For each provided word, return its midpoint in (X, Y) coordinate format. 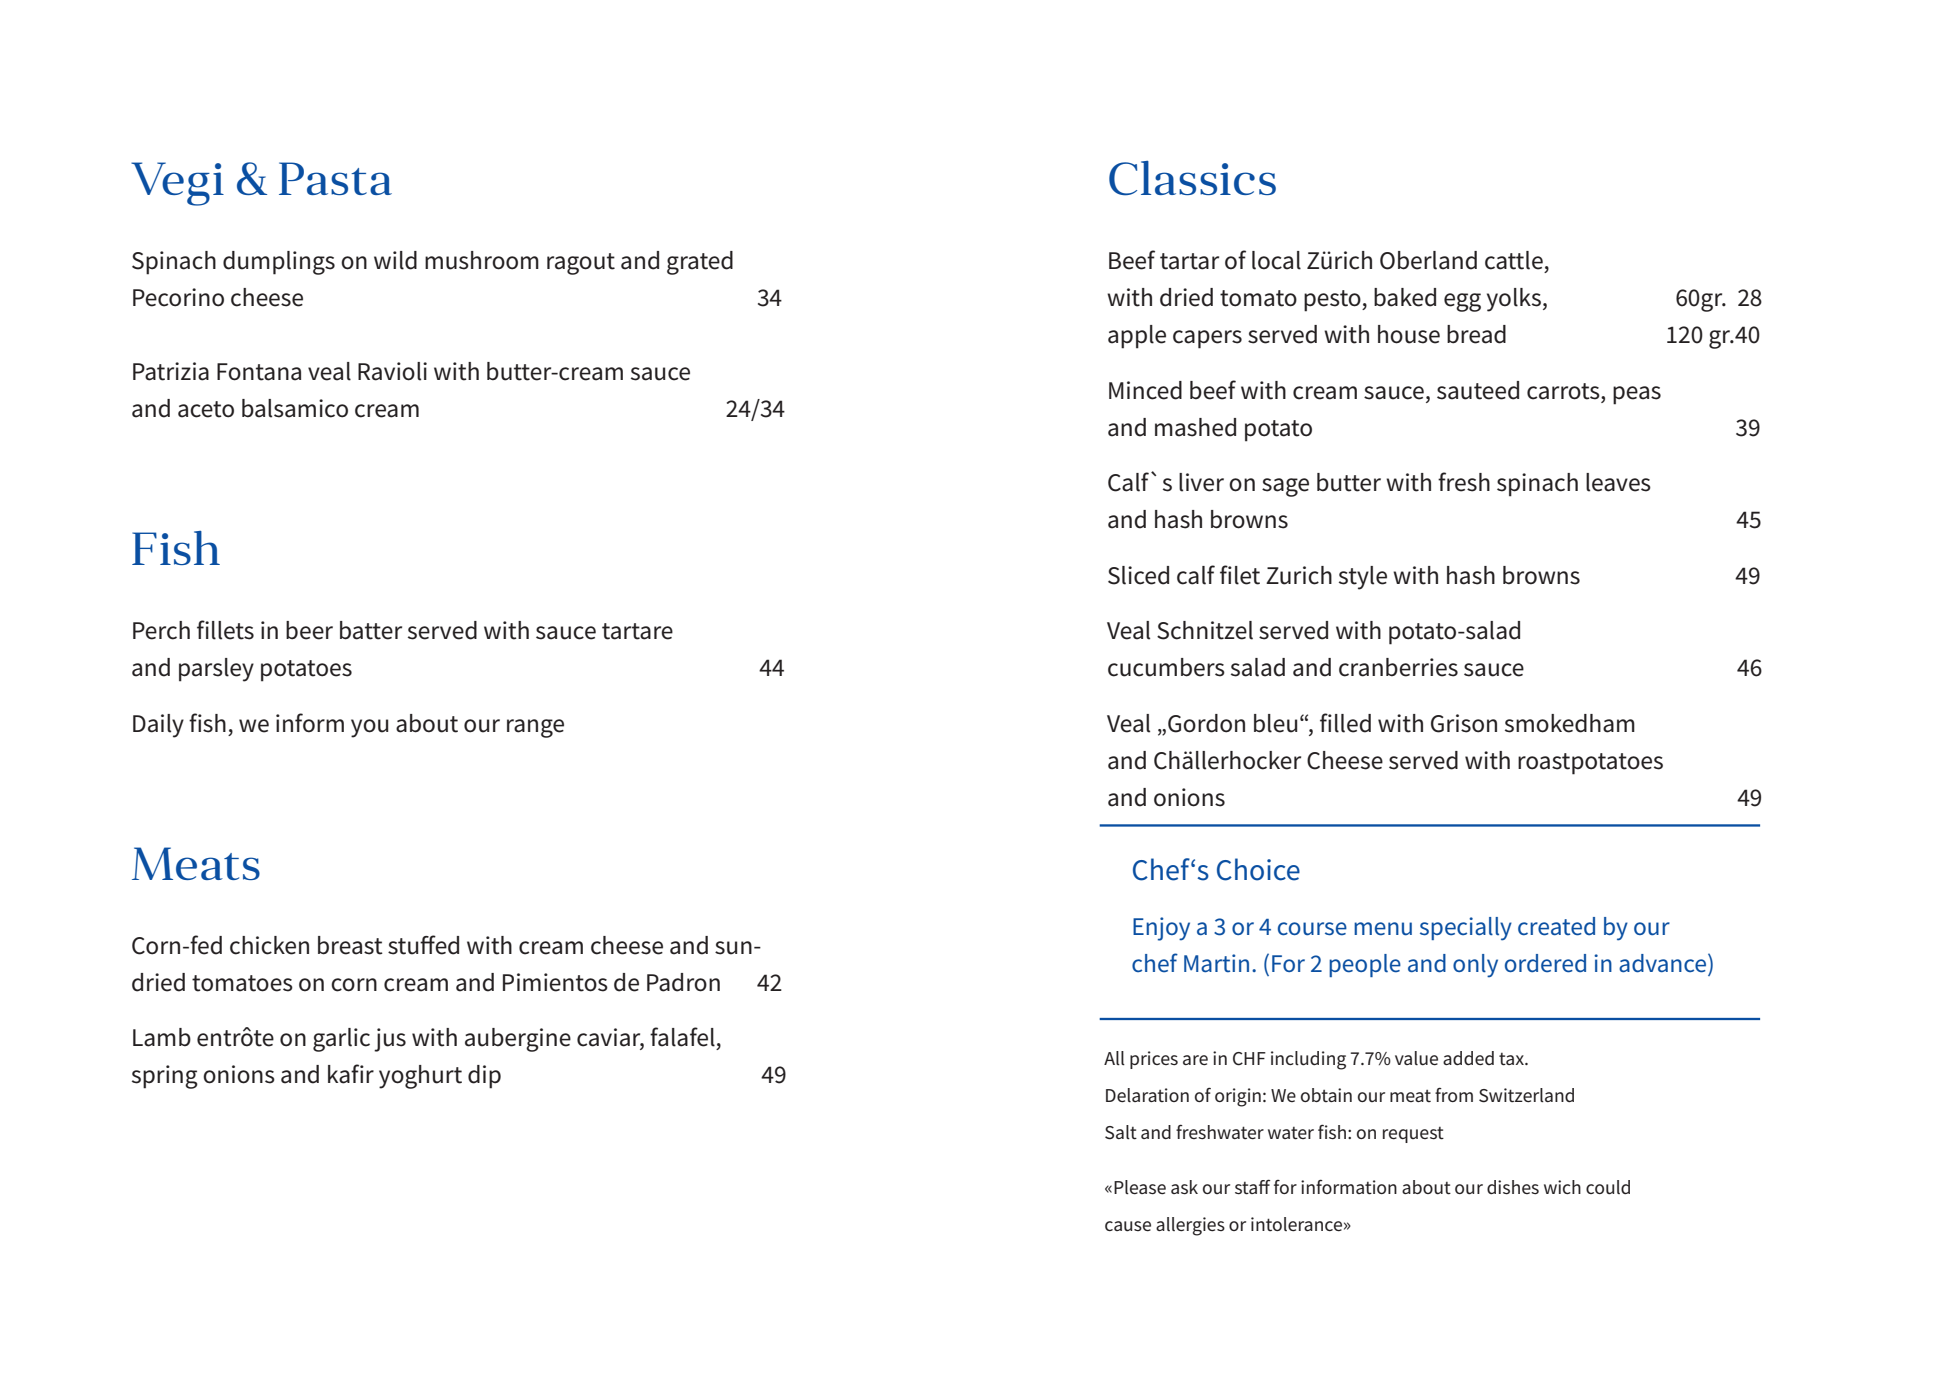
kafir (351, 1074)
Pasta (335, 178)
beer (309, 630)
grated (700, 263)
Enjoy (1161, 929)
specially (1466, 929)
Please (1140, 1187)
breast (350, 945)
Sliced (1138, 575)
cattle (1514, 260)
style (1363, 578)
